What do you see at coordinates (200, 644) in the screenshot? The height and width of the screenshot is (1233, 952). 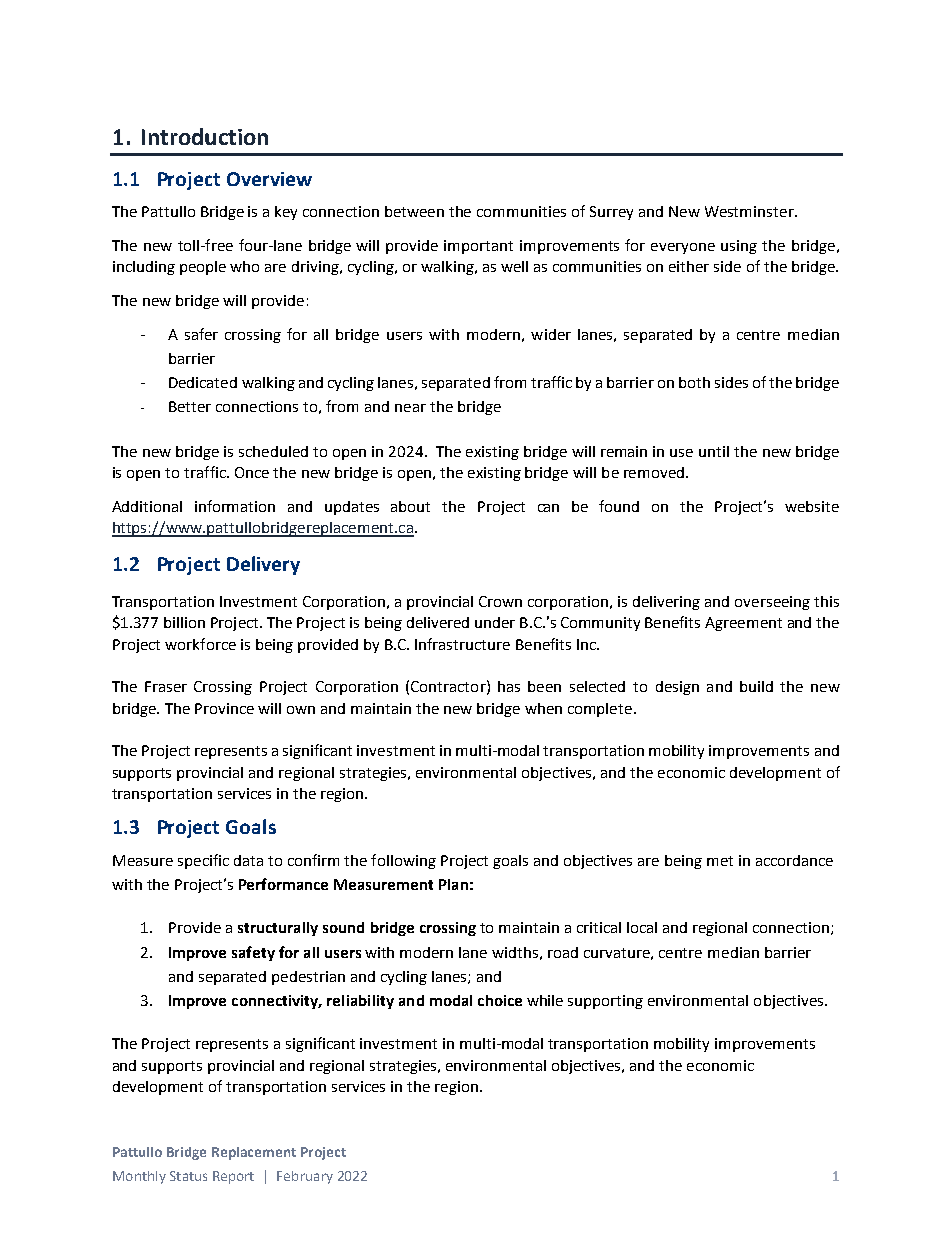 I see `workforce` at bounding box center [200, 644].
